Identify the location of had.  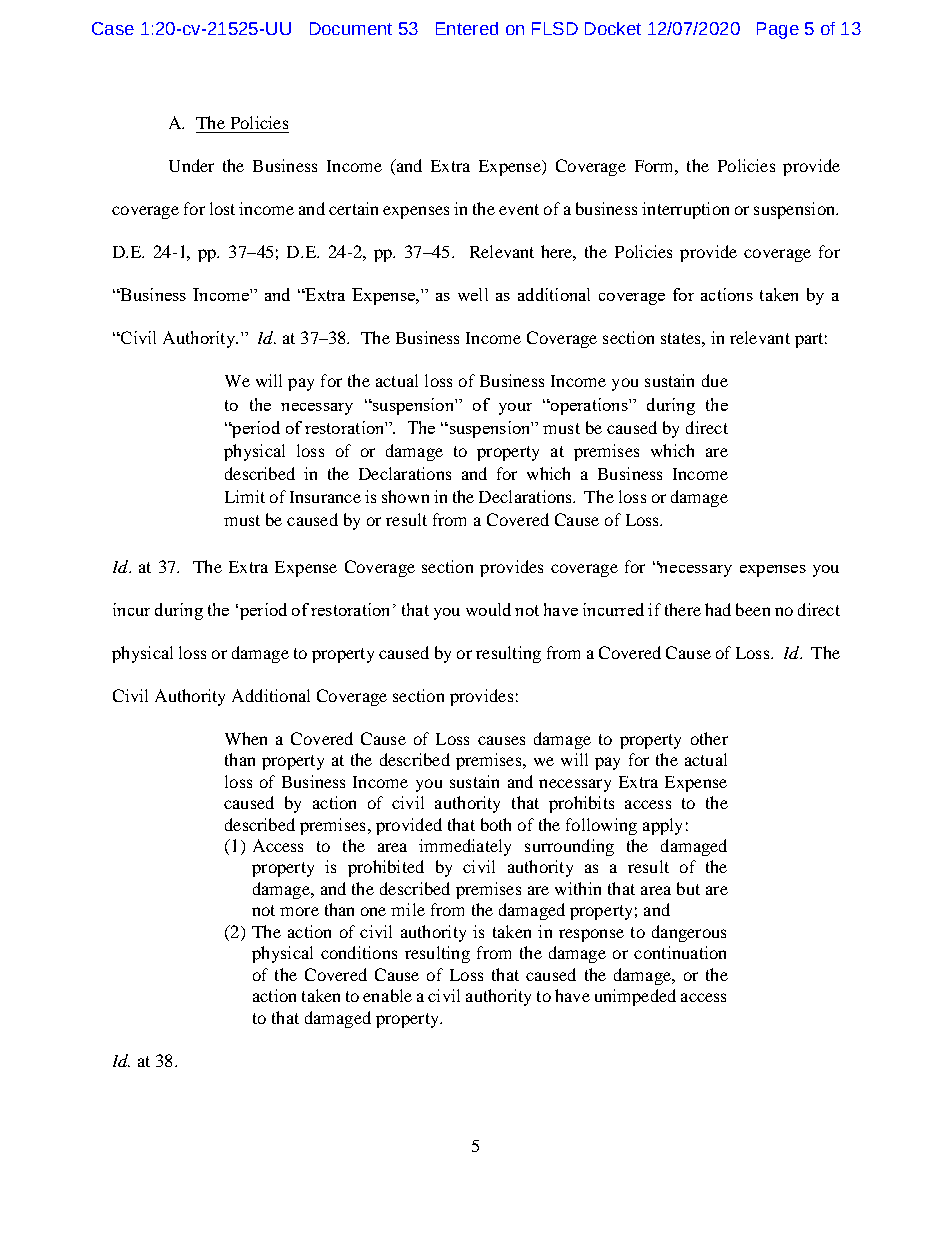
(718, 609).
